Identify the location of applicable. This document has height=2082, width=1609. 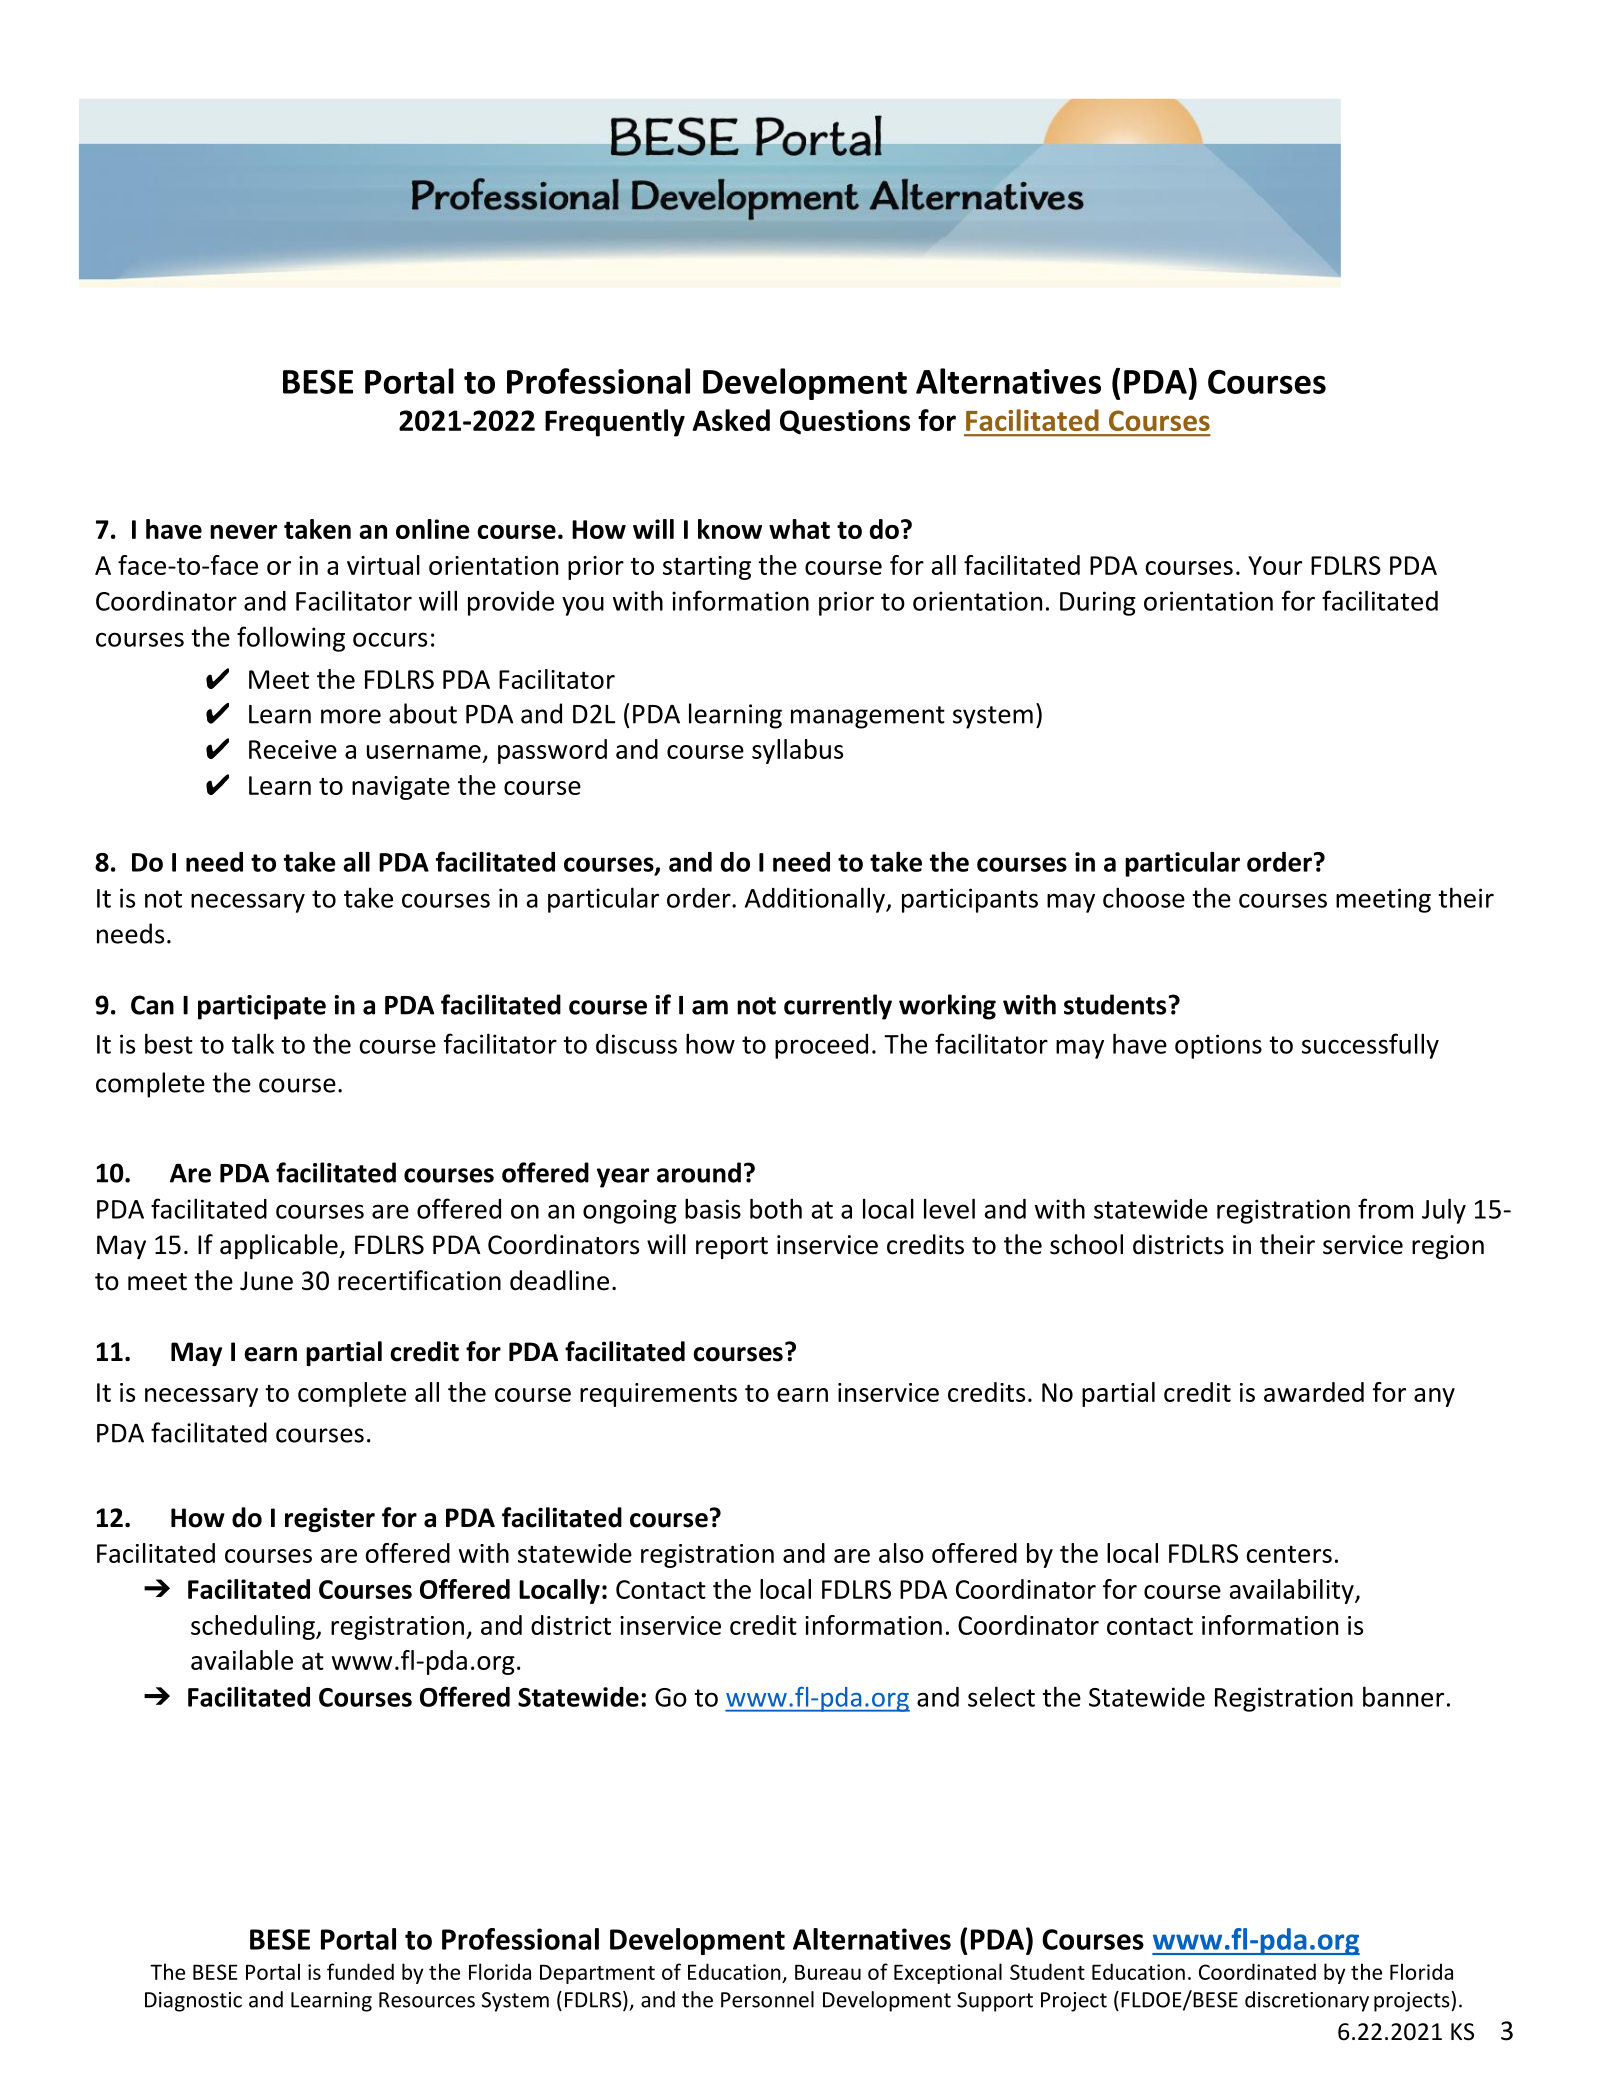
(280, 1246).
